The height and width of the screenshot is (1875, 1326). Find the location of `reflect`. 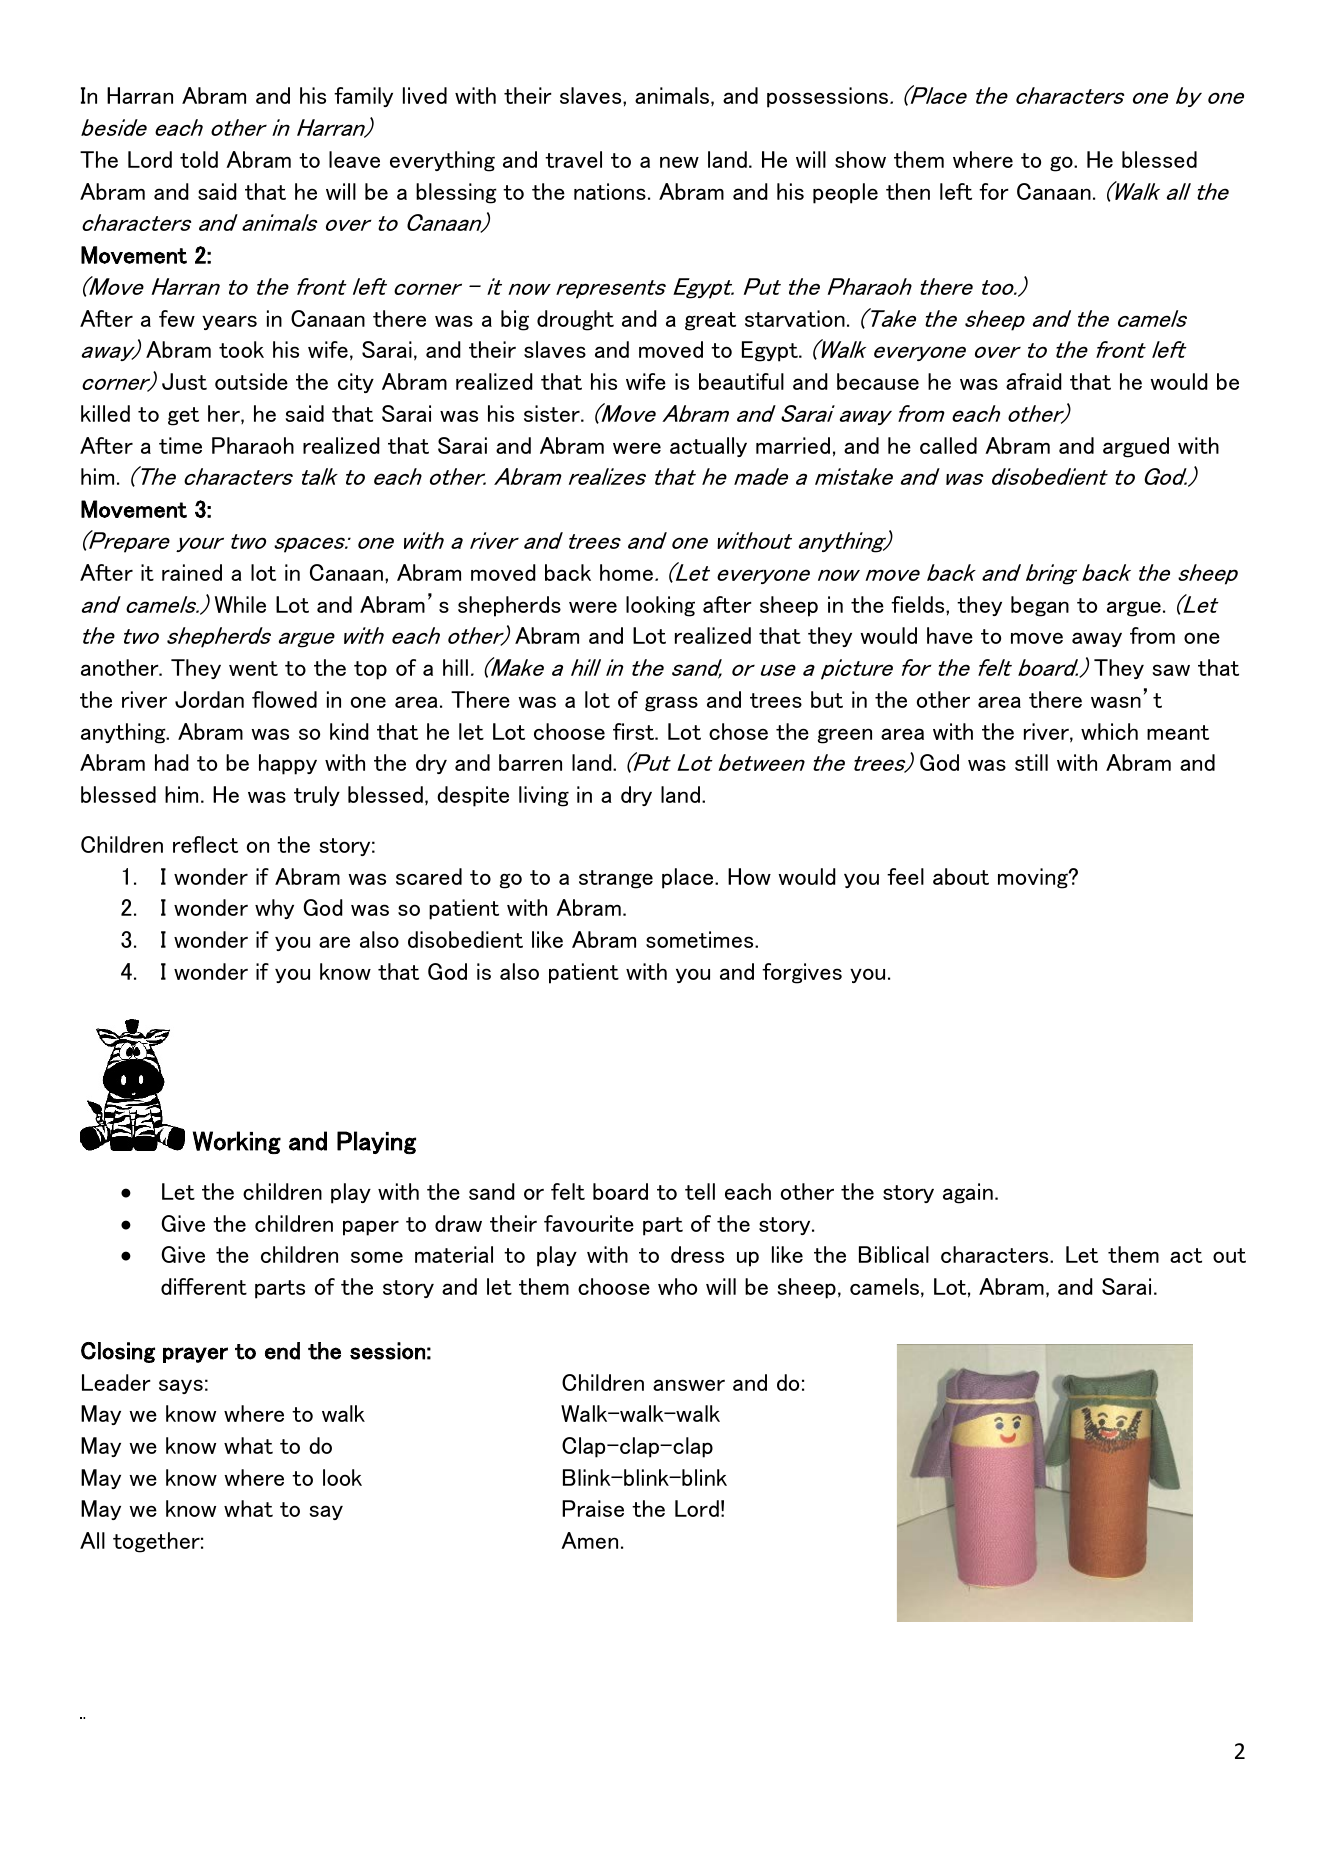

reflect is located at coordinates (205, 844).
